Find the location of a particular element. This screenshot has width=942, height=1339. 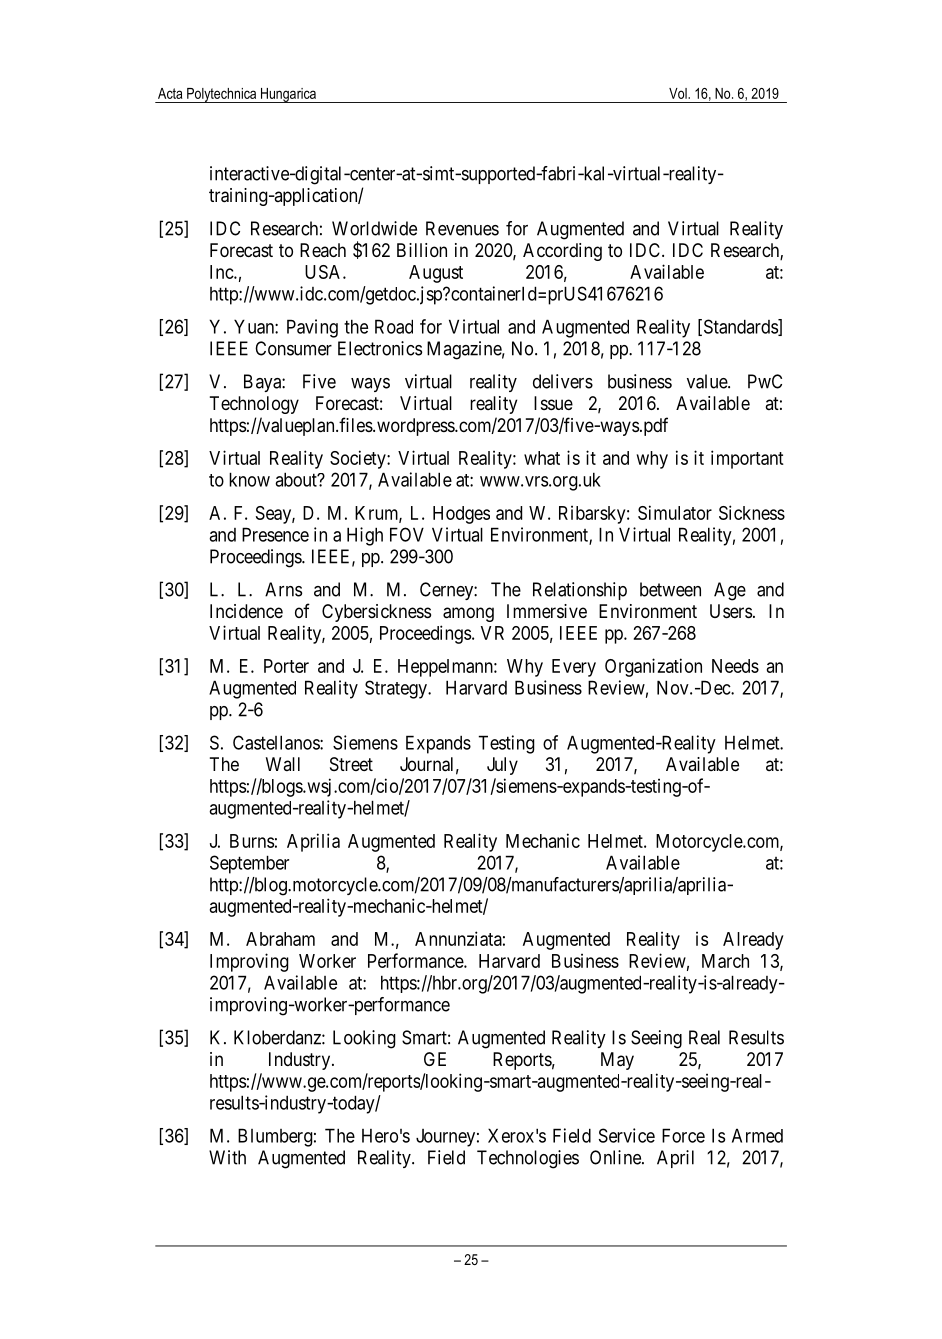

With is located at coordinates (227, 1157).
